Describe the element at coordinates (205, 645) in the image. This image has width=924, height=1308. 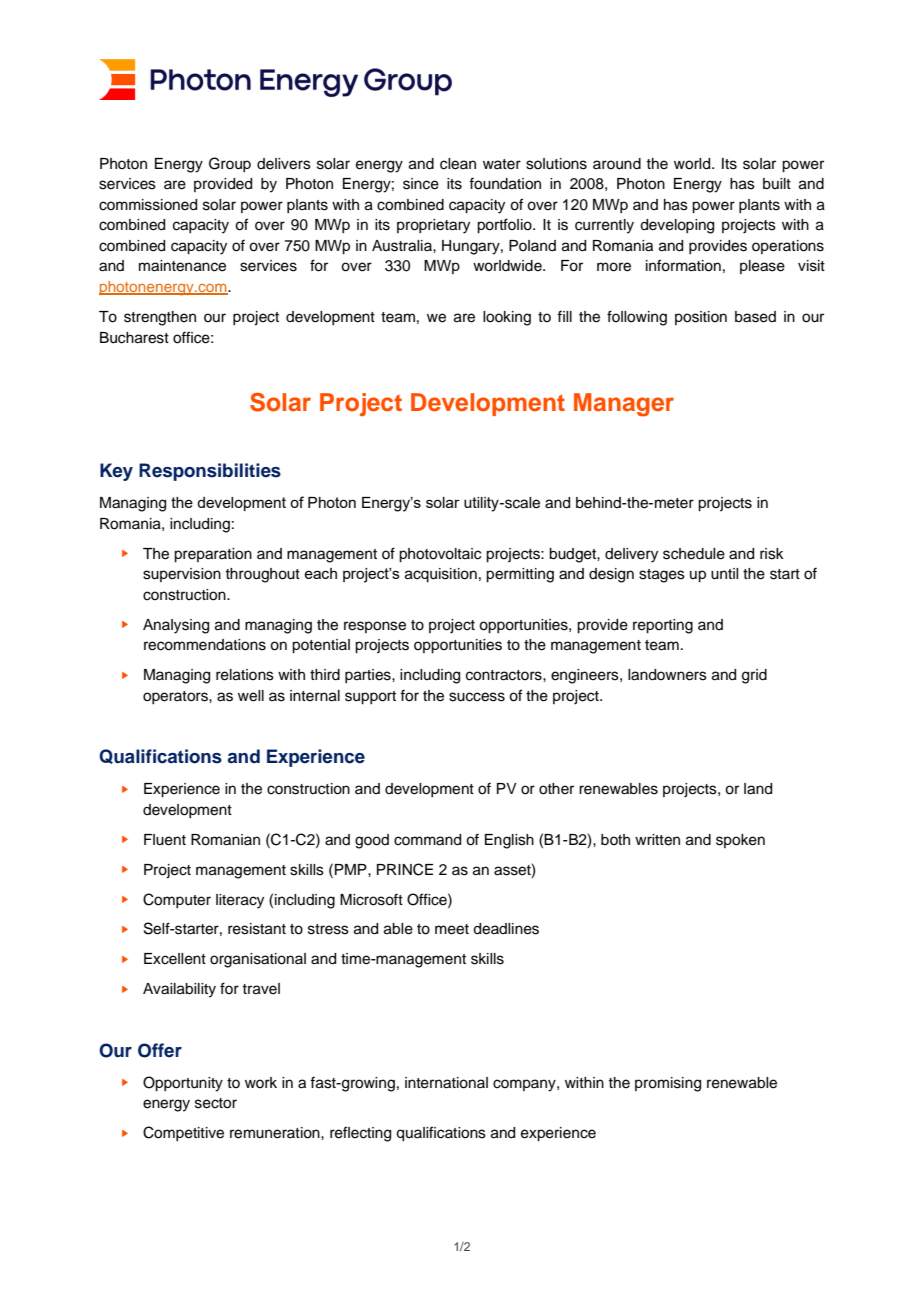
I see `recommendations` at that location.
